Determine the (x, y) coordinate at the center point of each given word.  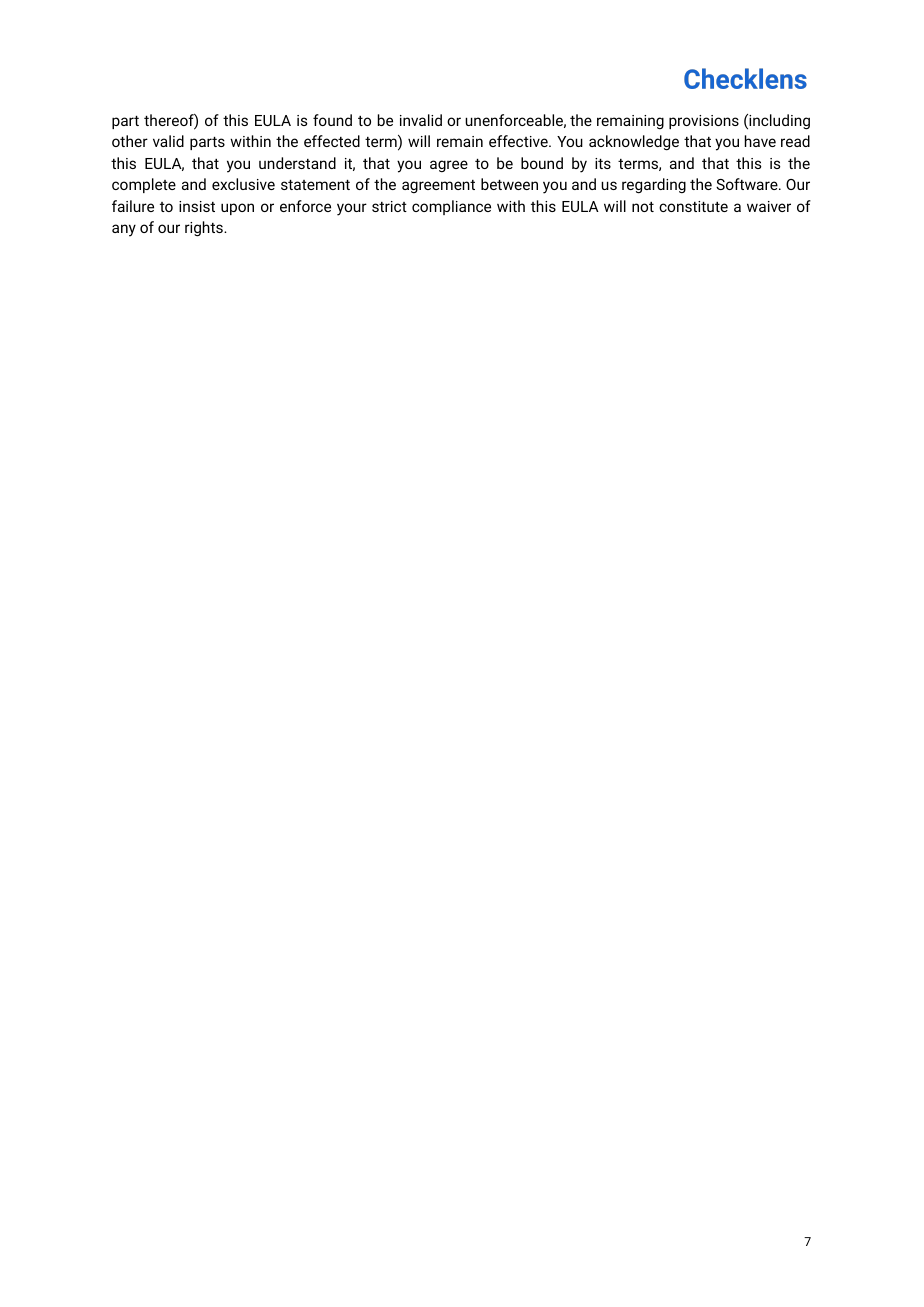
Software (748, 184)
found (332, 120)
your (352, 209)
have (760, 141)
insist (197, 206)
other (130, 141)
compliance (451, 207)
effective (519, 141)
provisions (704, 122)
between (509, 184)
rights (205, 229)
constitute (693, 206)
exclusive (243, 184)
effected (332, 141)
